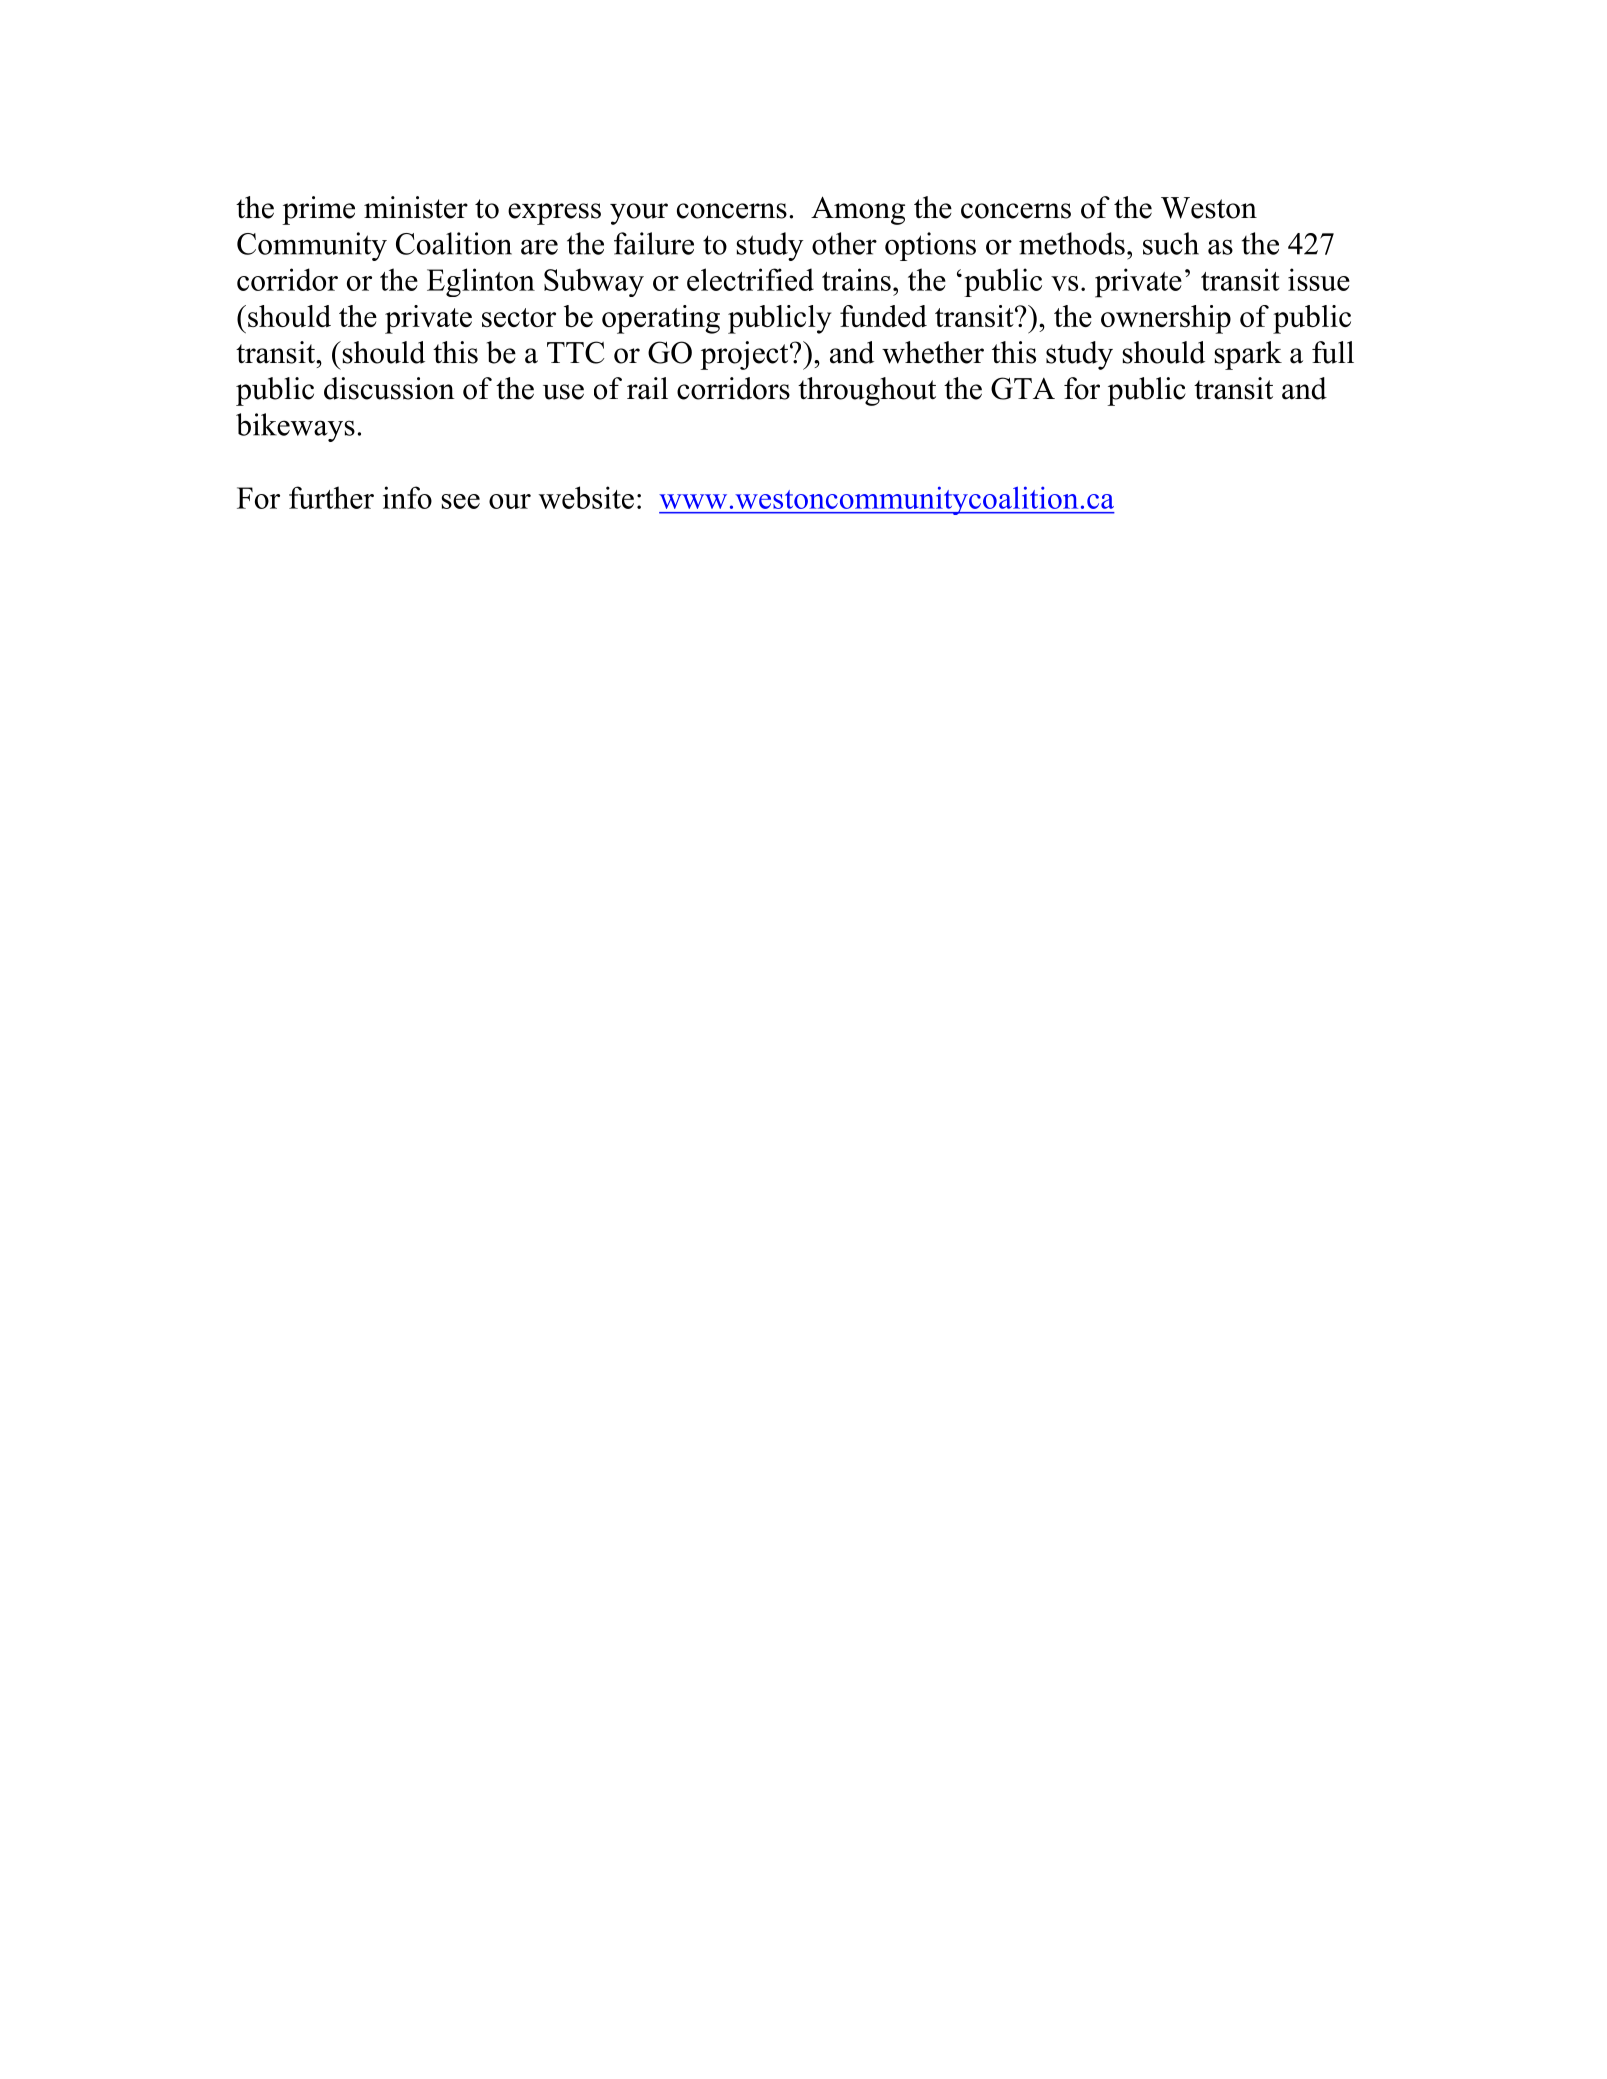  Describe the element at coordinates (594, 282) in the screenshot. I see `Subway` at that location.
